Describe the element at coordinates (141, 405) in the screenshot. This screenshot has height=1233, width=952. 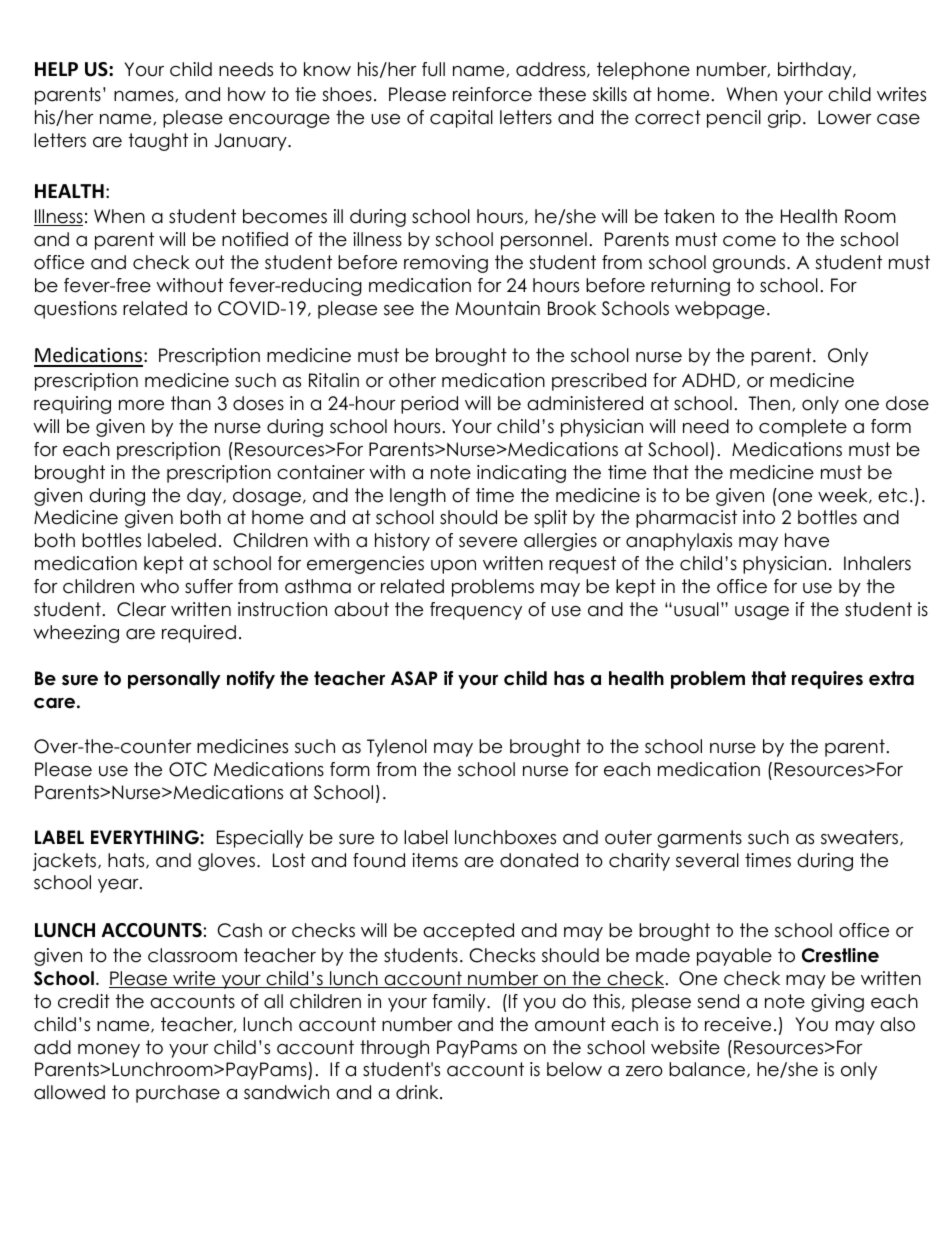
I see `more` at that location.
